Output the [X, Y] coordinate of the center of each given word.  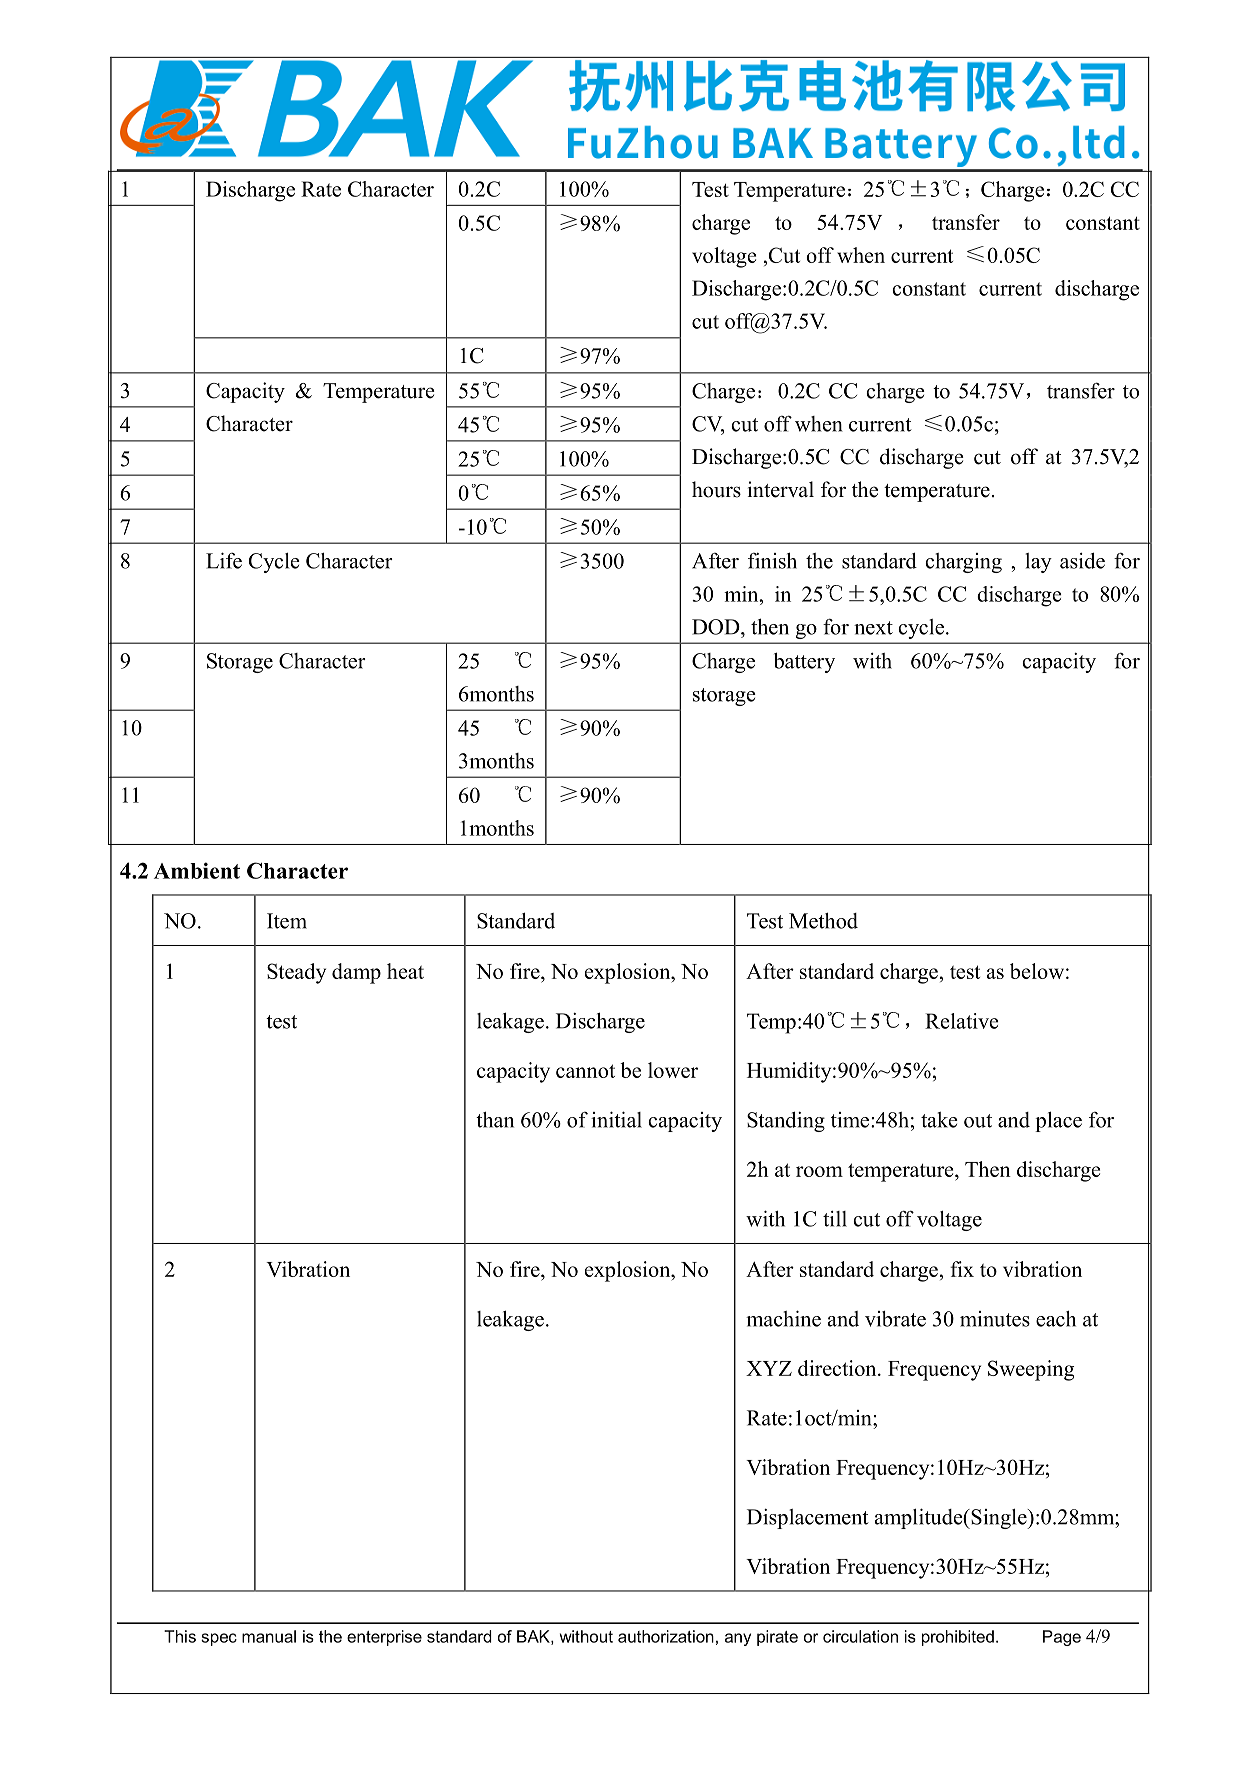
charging [963, 563]
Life [224, 560]
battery [804, 662]
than [495, 1120]
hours [716, 489]
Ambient [197, 870]
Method [823, 921]
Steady [296, 973]
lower [673, 1070]
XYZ [769, 1368]
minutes [995, 1319]
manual [269, 1636]
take [939, 1120]
